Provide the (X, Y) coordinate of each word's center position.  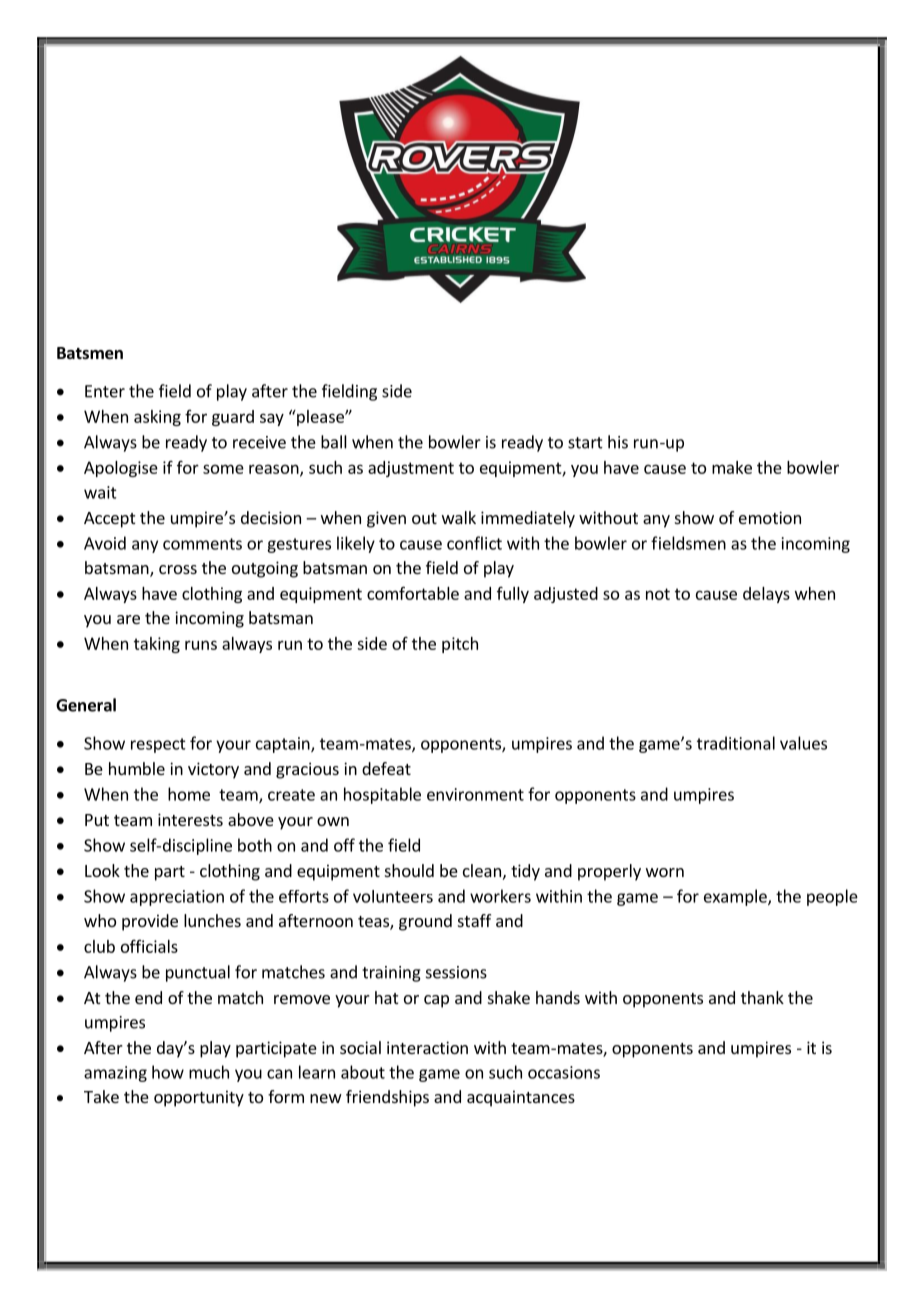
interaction (427, 1047)
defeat (386, 768)
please (320, 418)
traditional (736, 743)
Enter (105, 391)
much (209, 1072)
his (618, 442)
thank (762, 997)
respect (158, 745)
